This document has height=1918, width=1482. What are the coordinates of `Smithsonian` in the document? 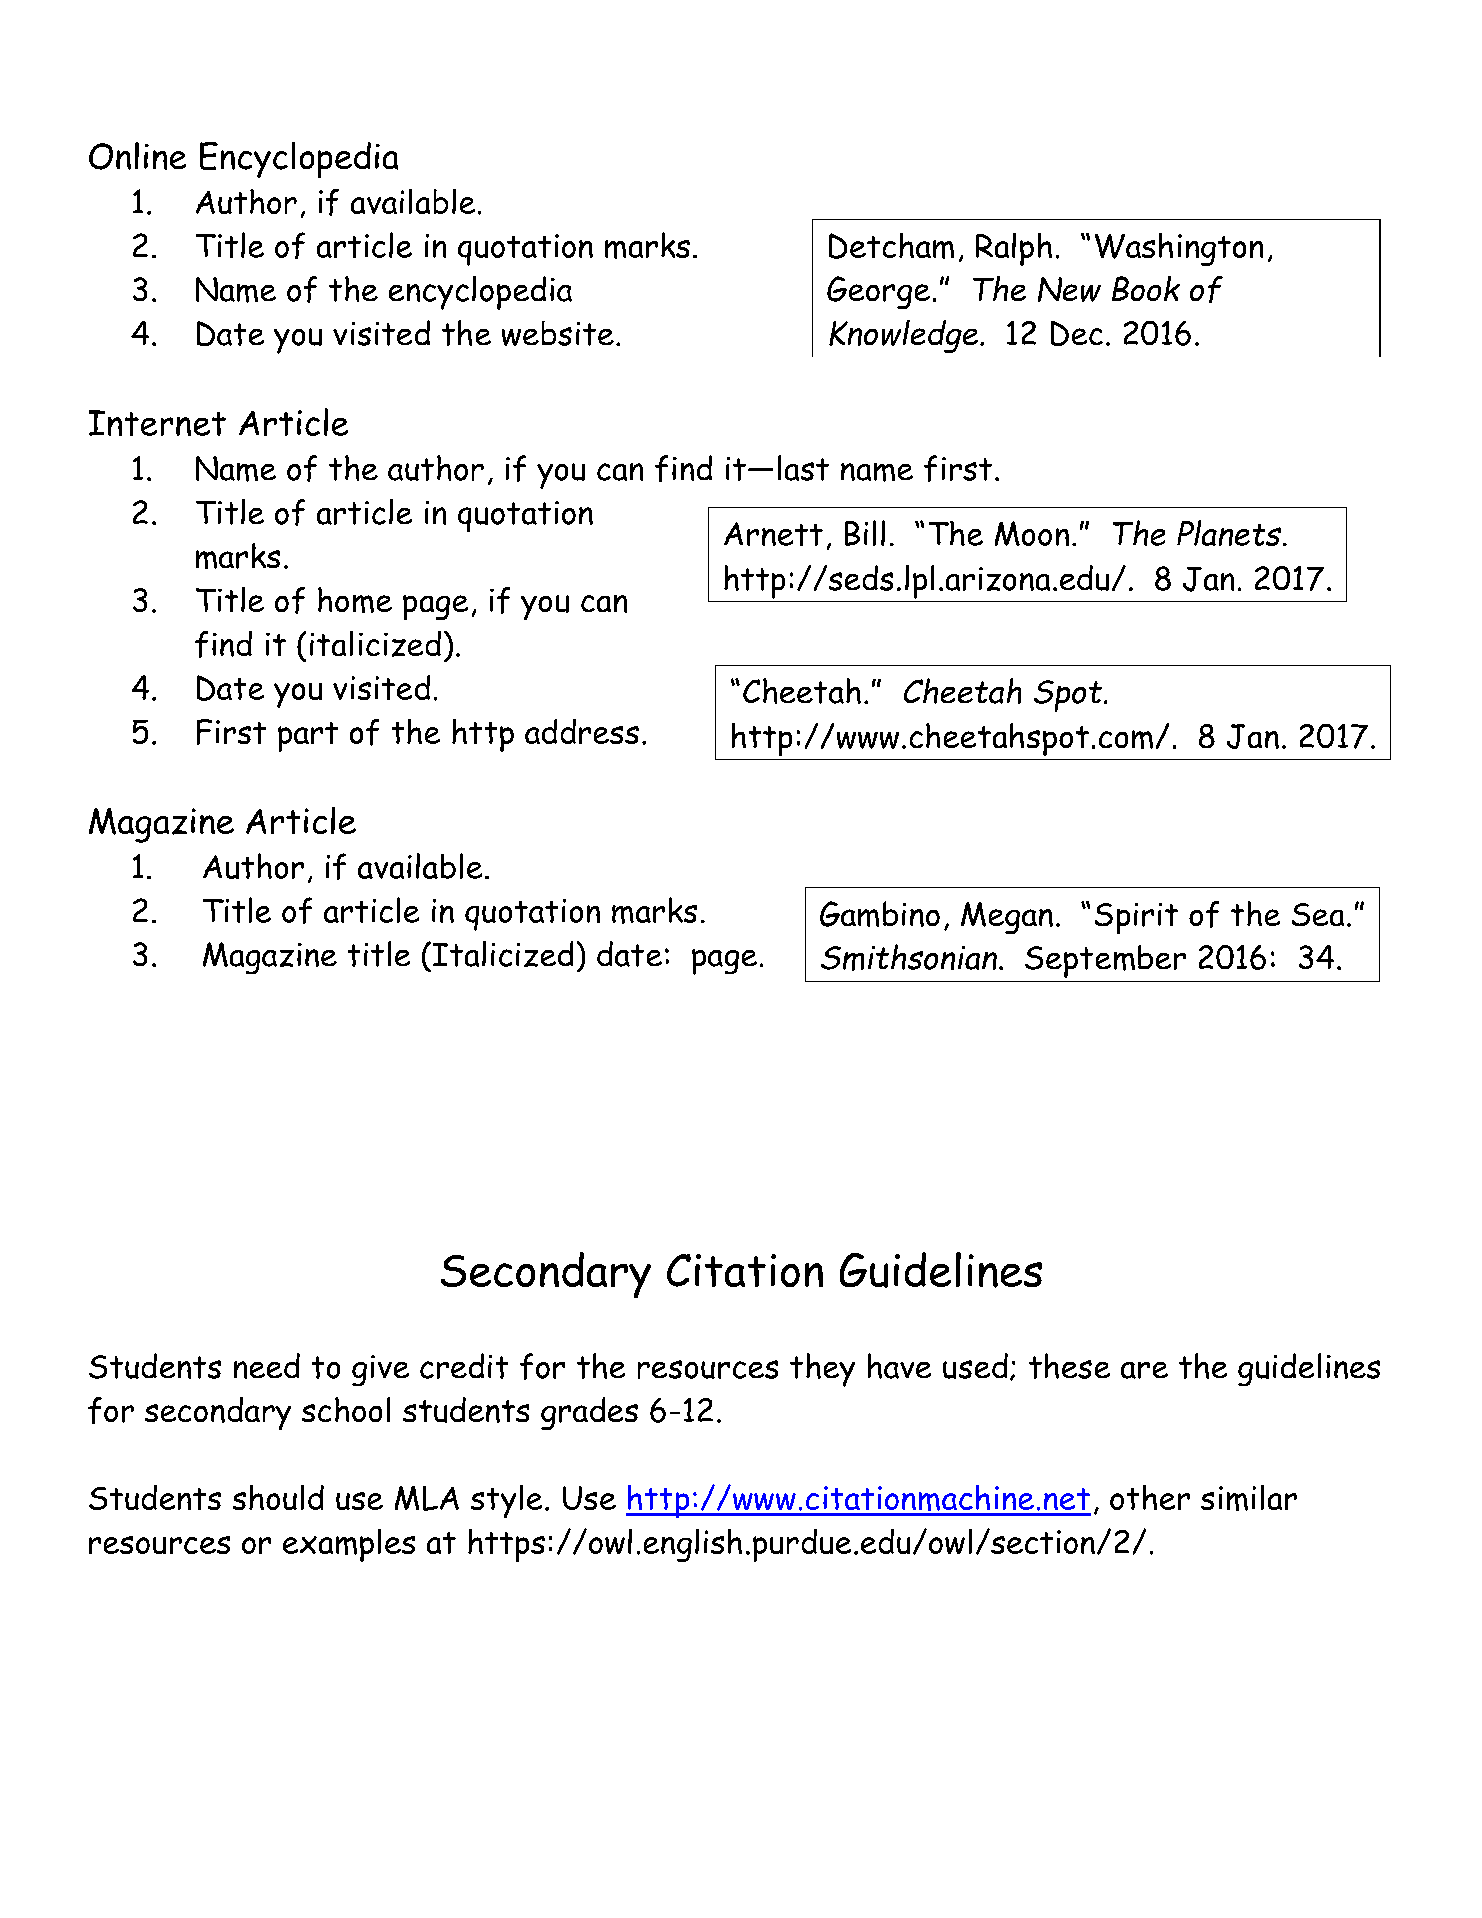 It's located at (909, 957).
